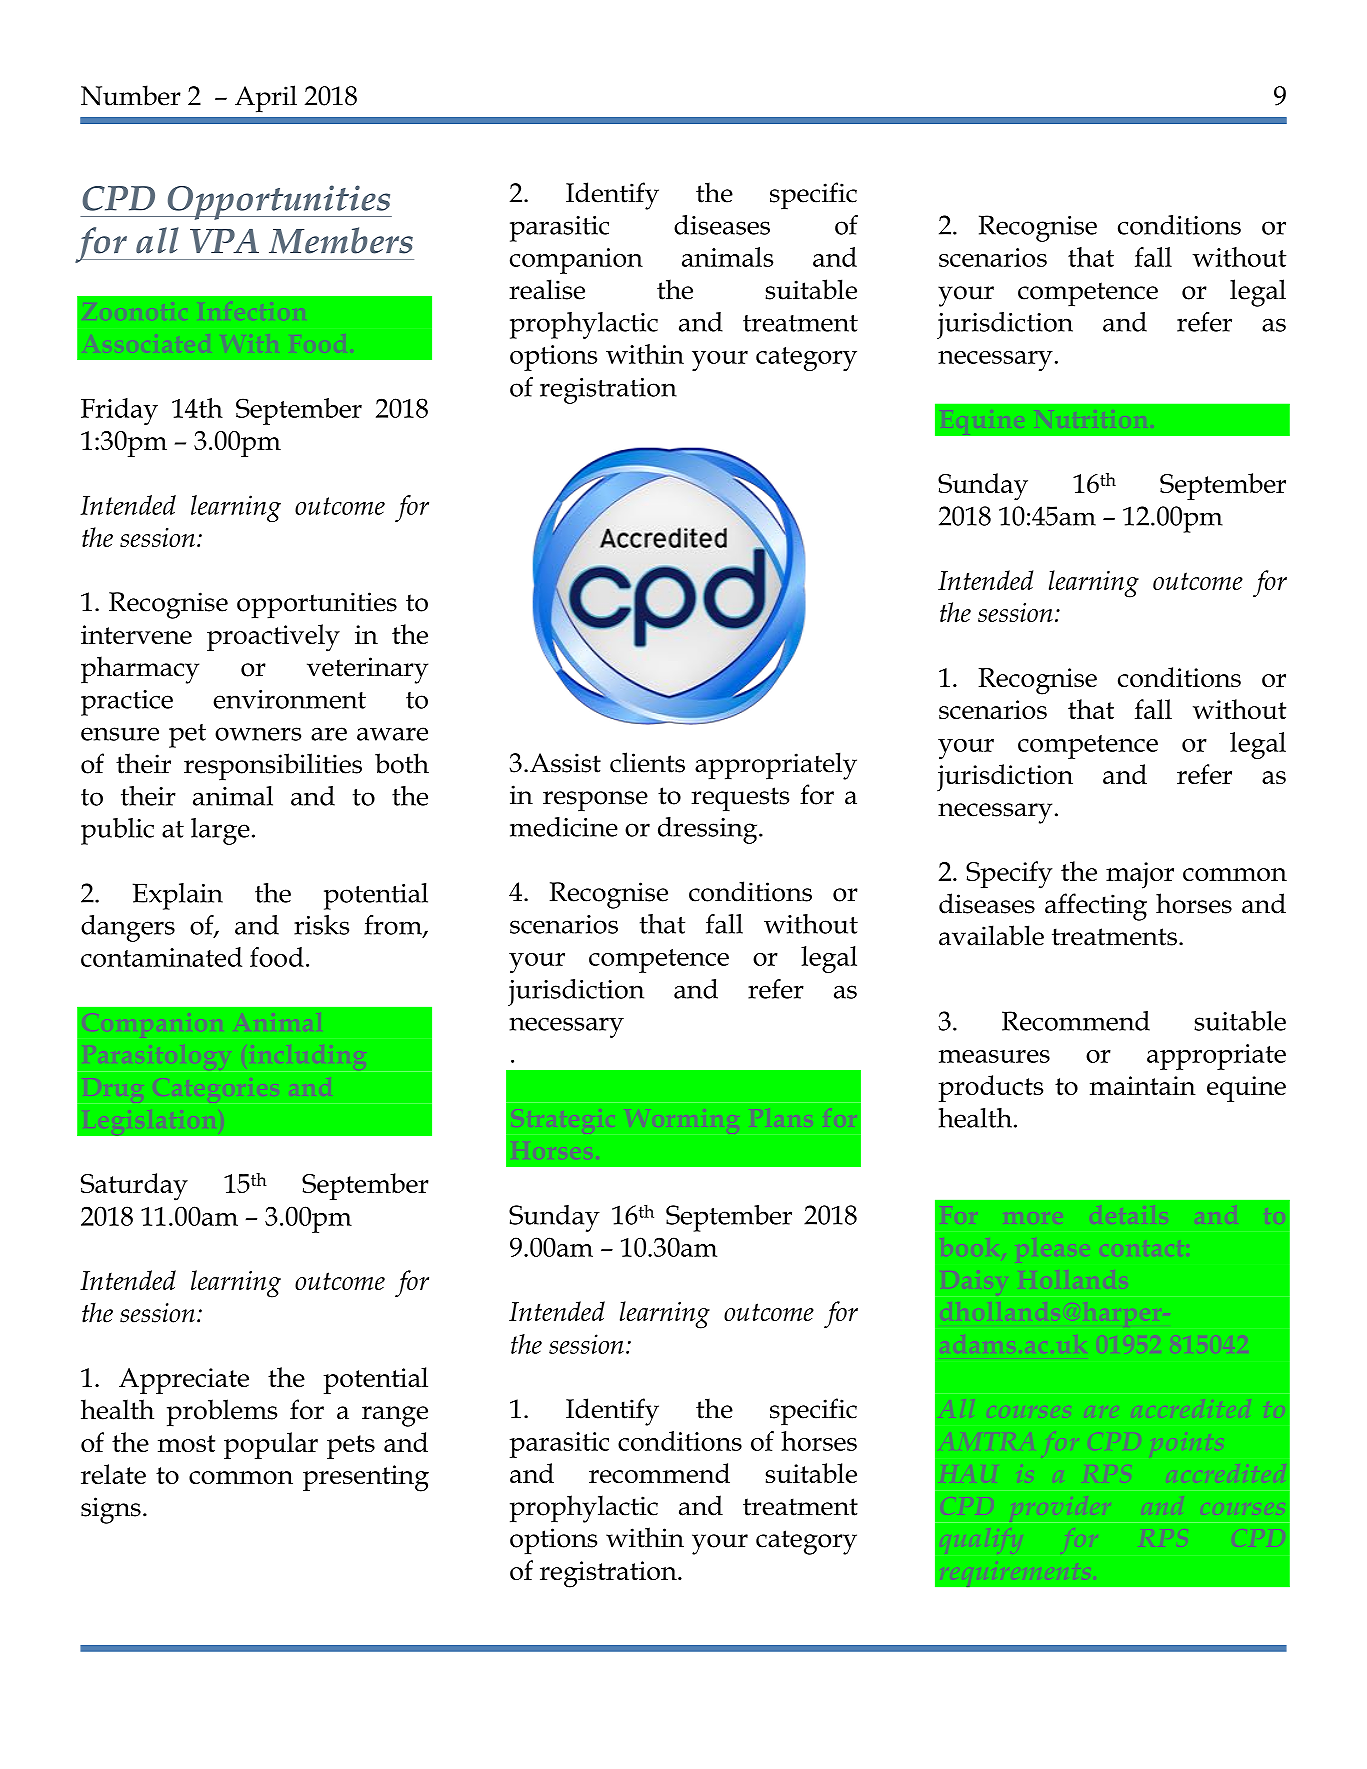 This document has height=1769, width=1367. What do you see at coordinates (595, 801) in the document?
I see `response` at bounding box center [595, 801].
